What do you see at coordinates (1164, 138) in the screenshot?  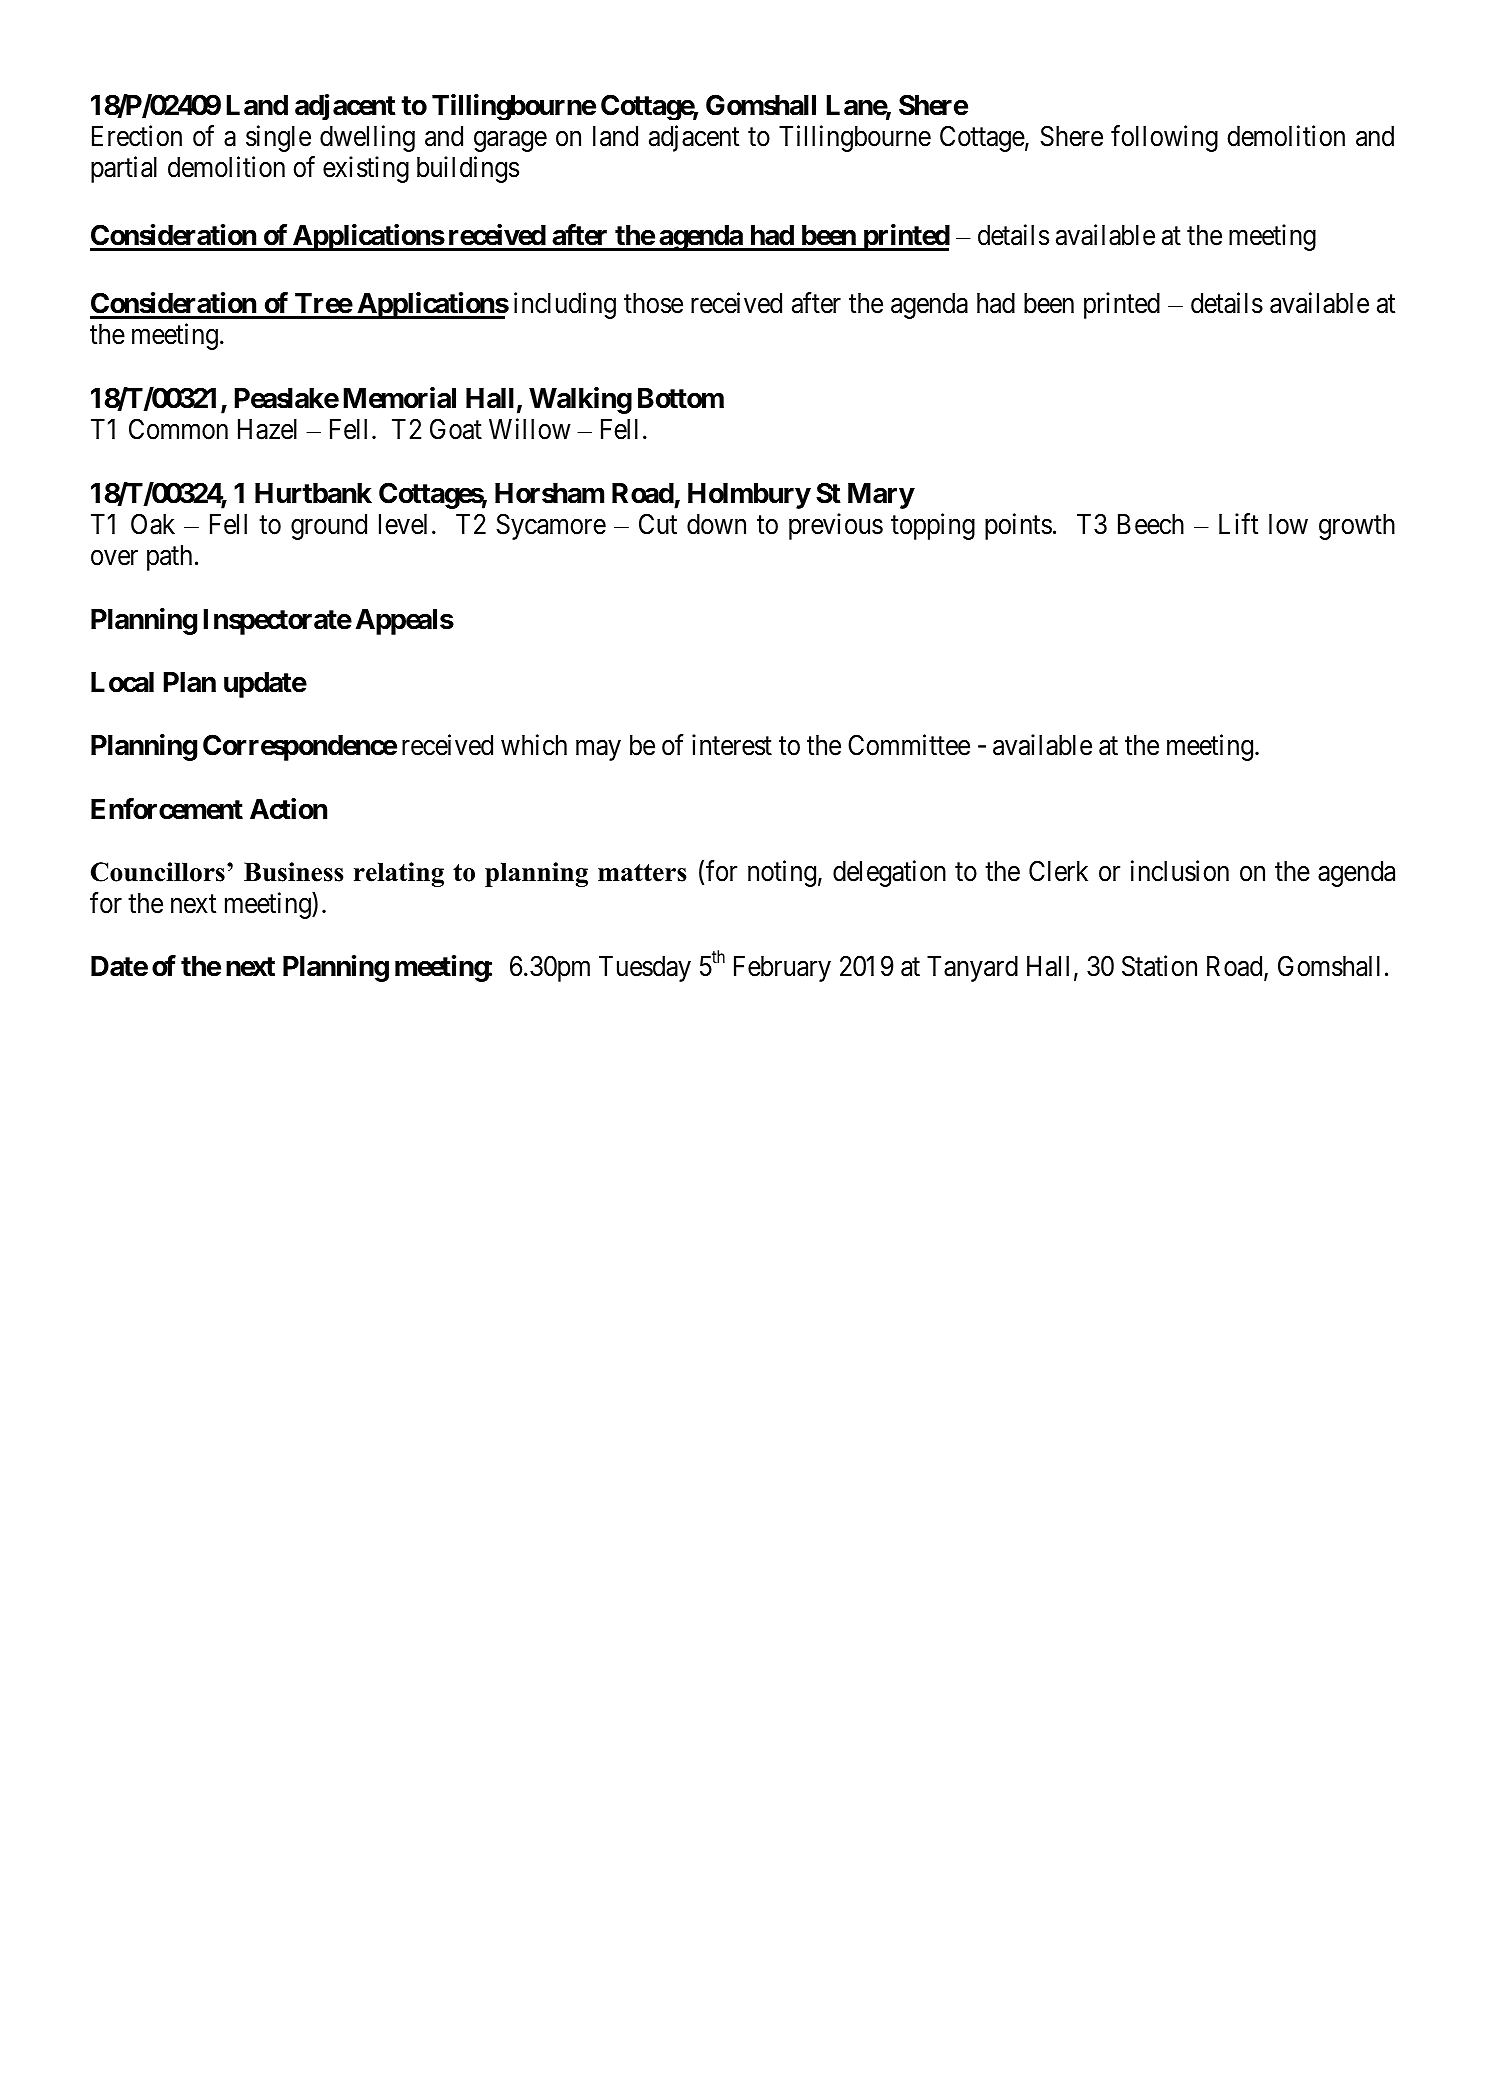 I see `following` at bounding box center [1164, 138].
